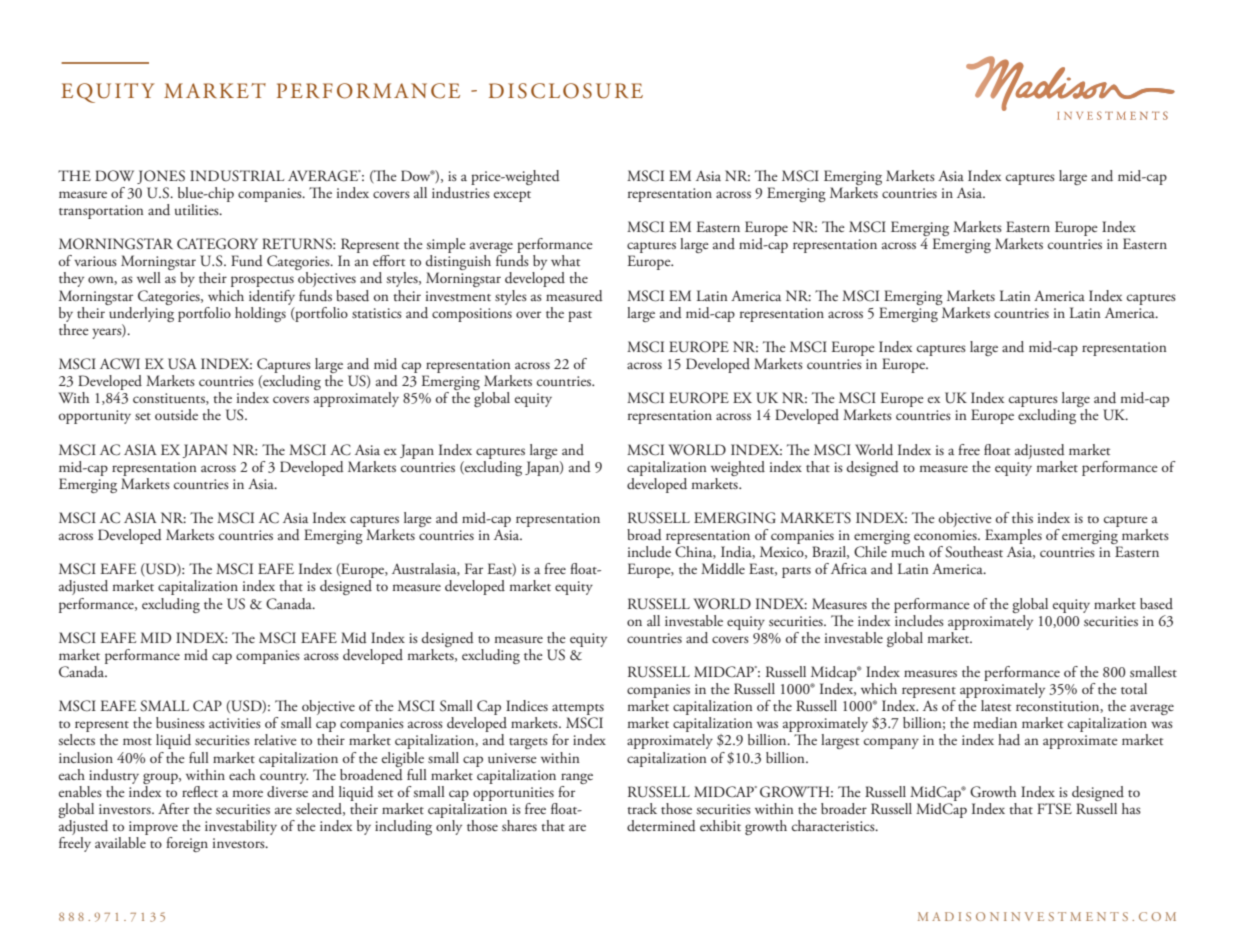 This image has width=1233, height=952. I want to click on After, so click(173, 808).
